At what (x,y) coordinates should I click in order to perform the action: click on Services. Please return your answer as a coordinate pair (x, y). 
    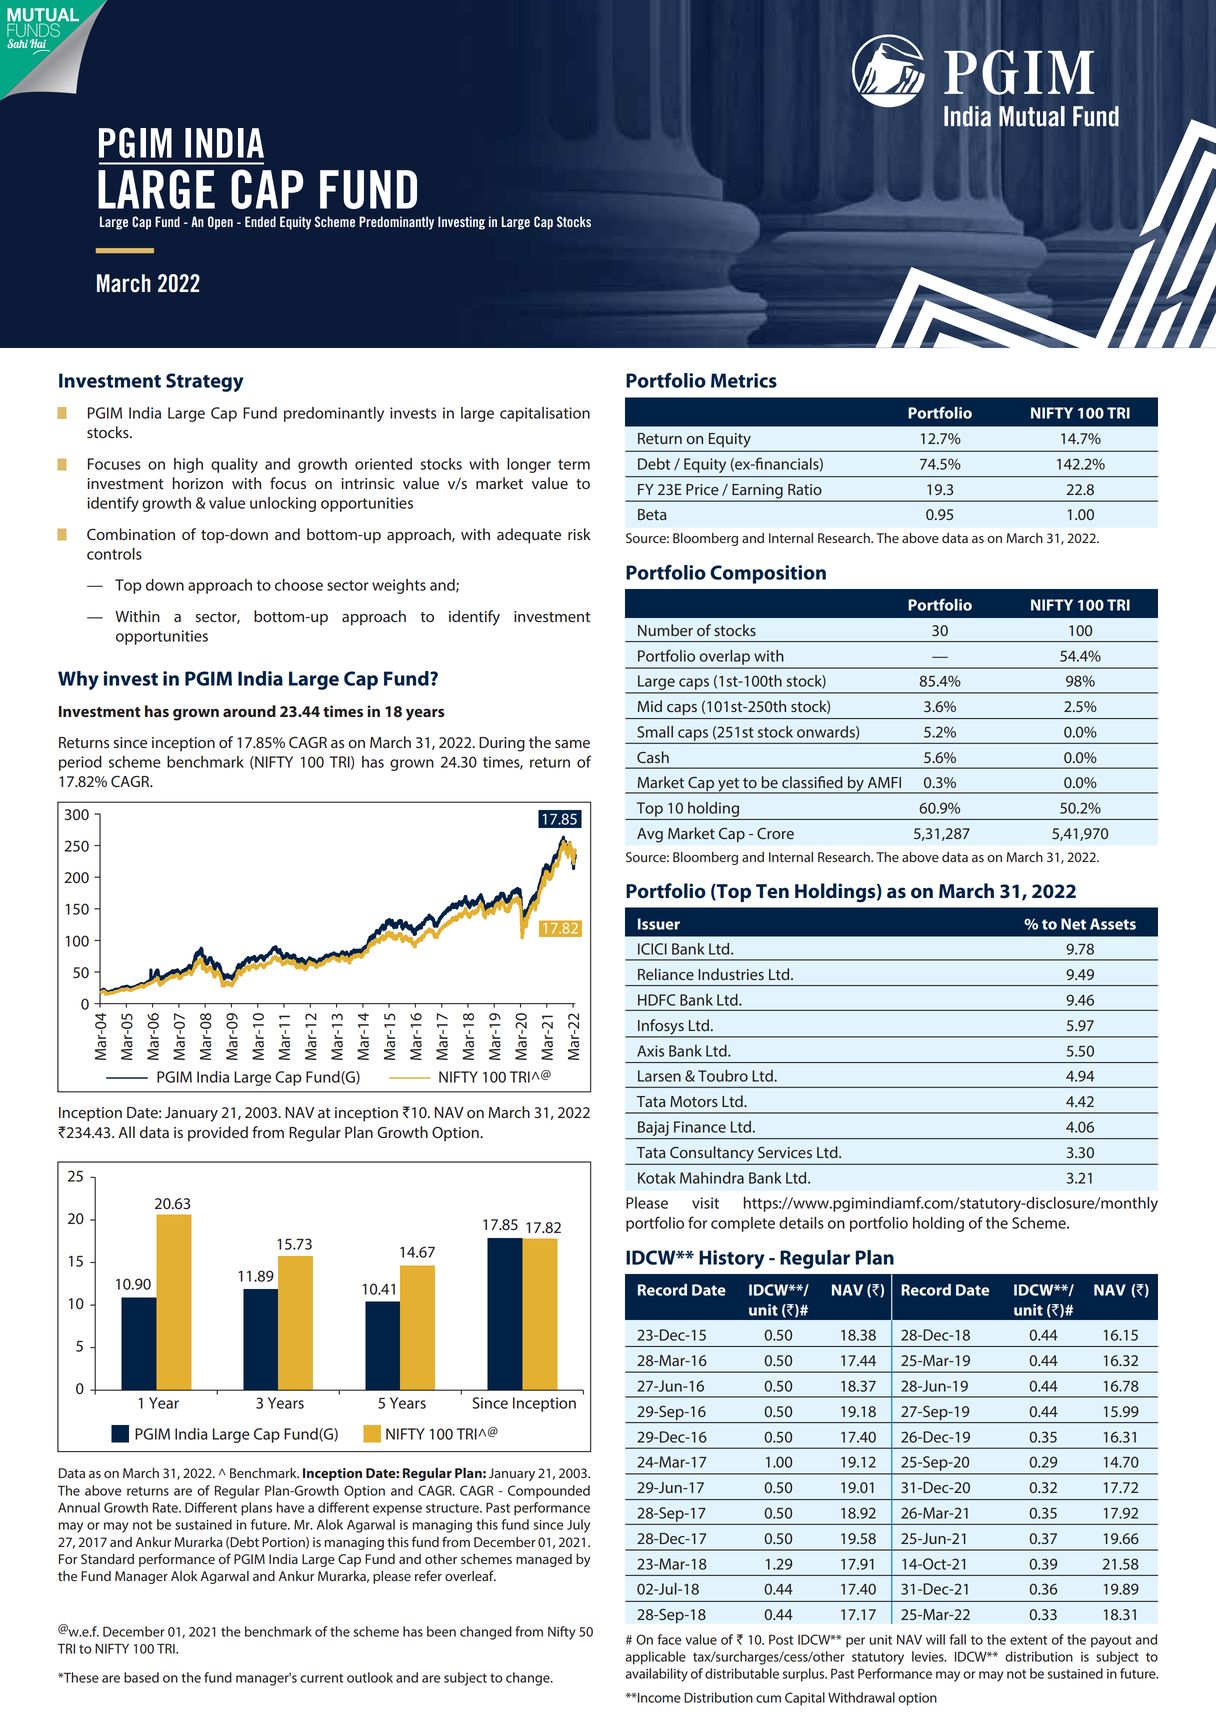
    Looking at the image, I should click on (785, 1152).
